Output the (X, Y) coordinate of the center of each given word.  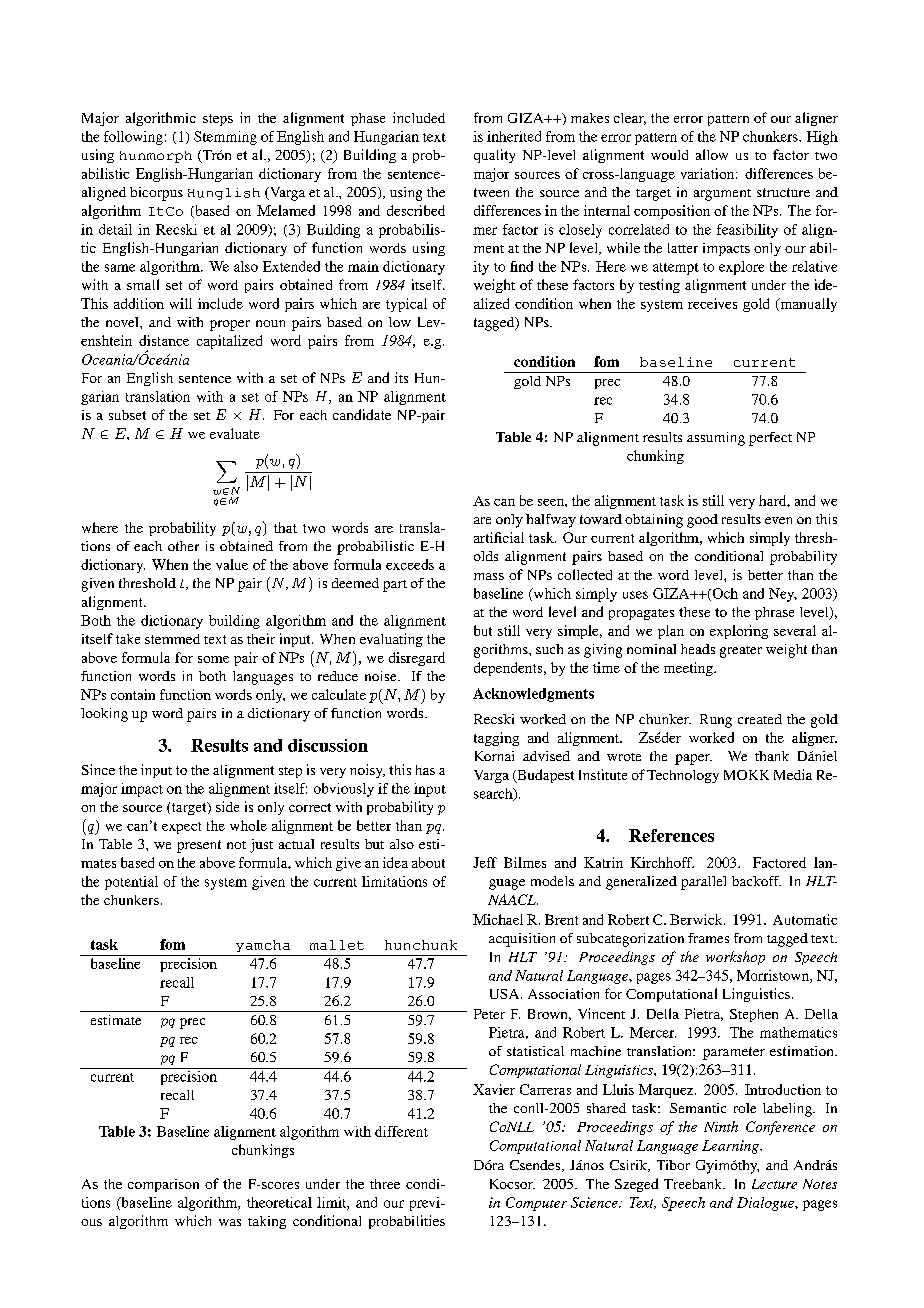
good (702, 521)
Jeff (485, 862)
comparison (163, 1185)
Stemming (225, 138)
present (199, 846)
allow (712, 154)
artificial (499, 537)
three (385, 1184)
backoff (756, 881)
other (183, 546)
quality (494, 156)
